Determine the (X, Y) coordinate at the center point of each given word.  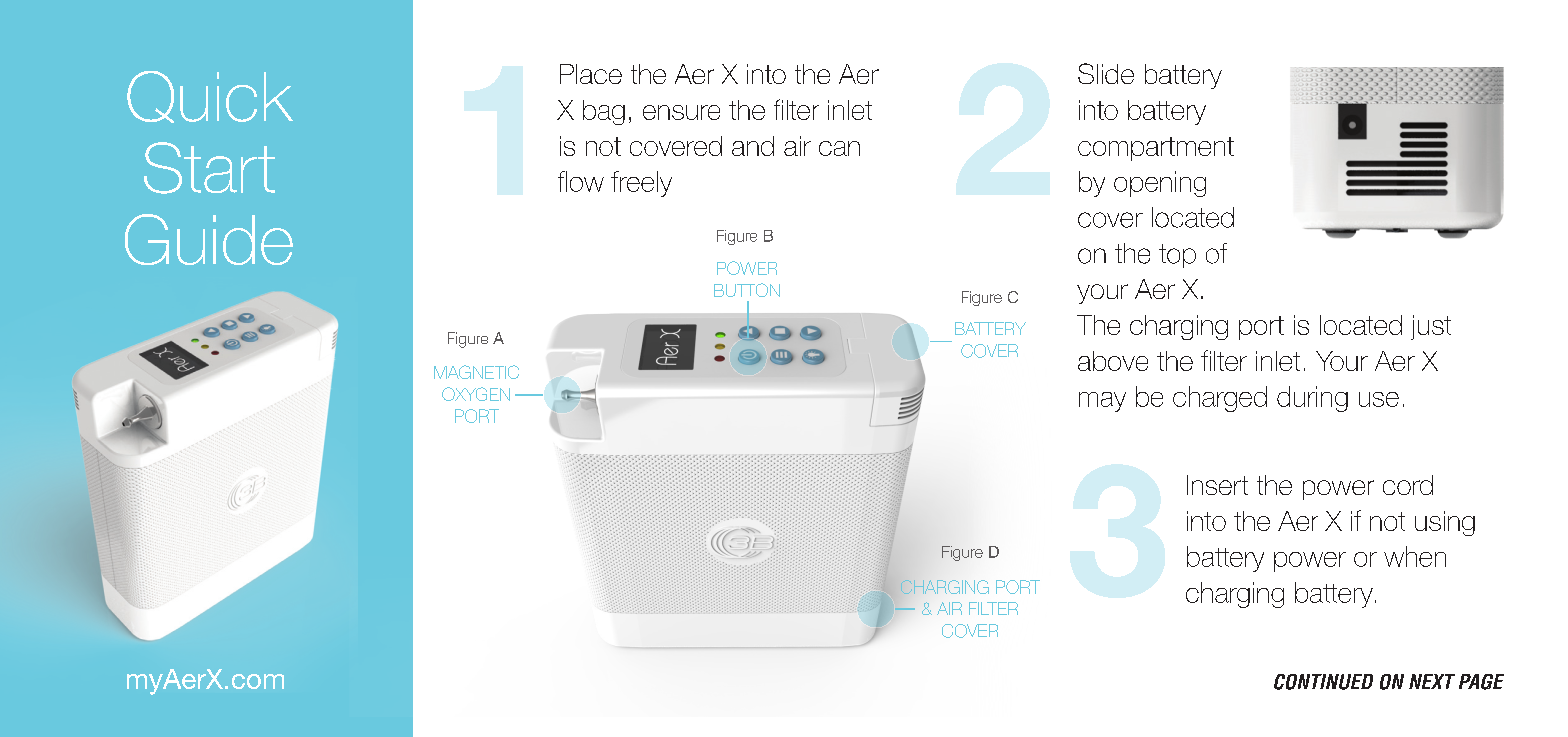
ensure (681, 112)
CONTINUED (1323, 682)
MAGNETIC (476, 372)
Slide (1106, 73)
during (1312, 399)
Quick (210, 97)
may (1102, 402)
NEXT (1432, 681)
